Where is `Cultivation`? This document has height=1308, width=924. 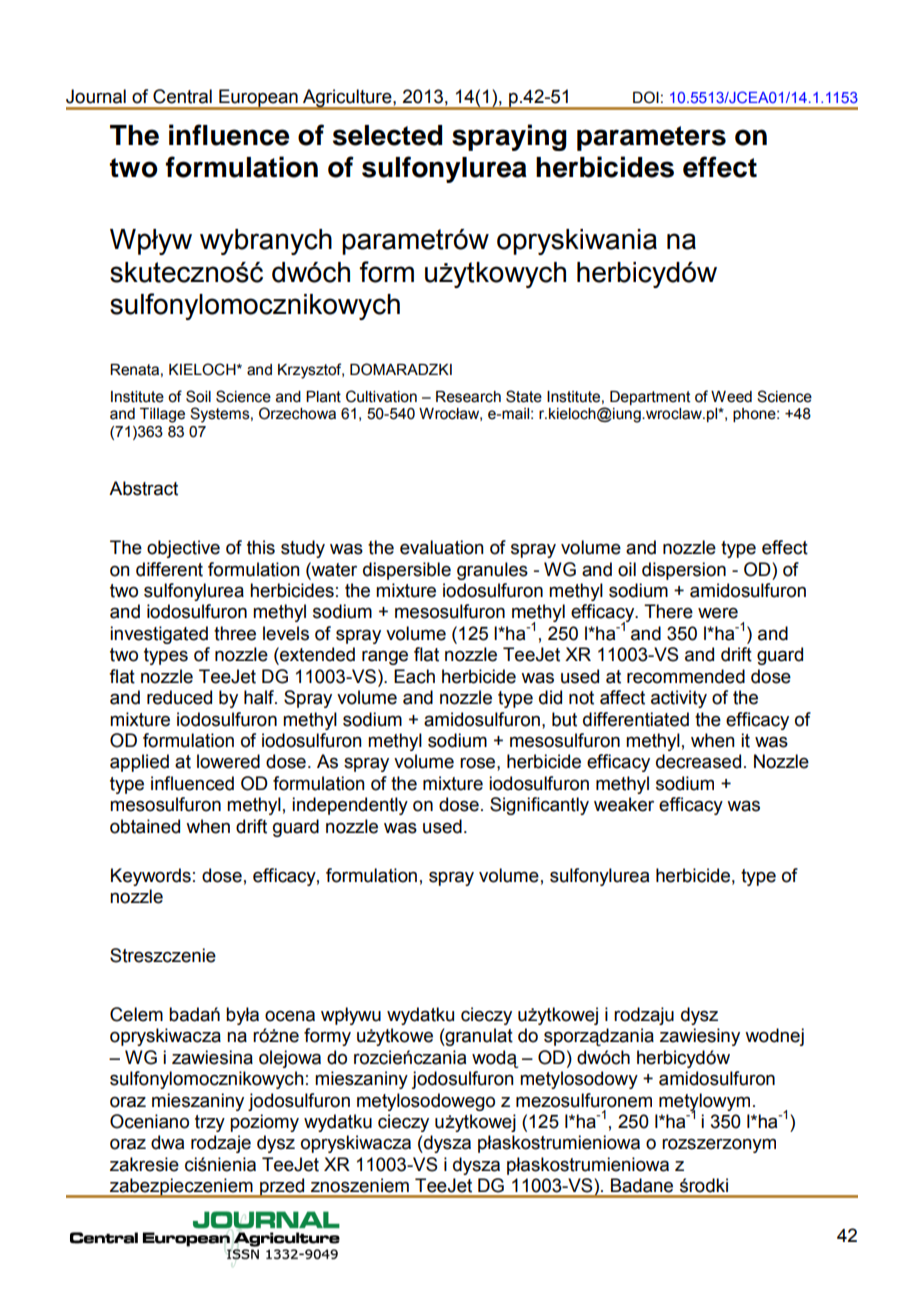
Cultivation is located at coordinates (381, 396).
